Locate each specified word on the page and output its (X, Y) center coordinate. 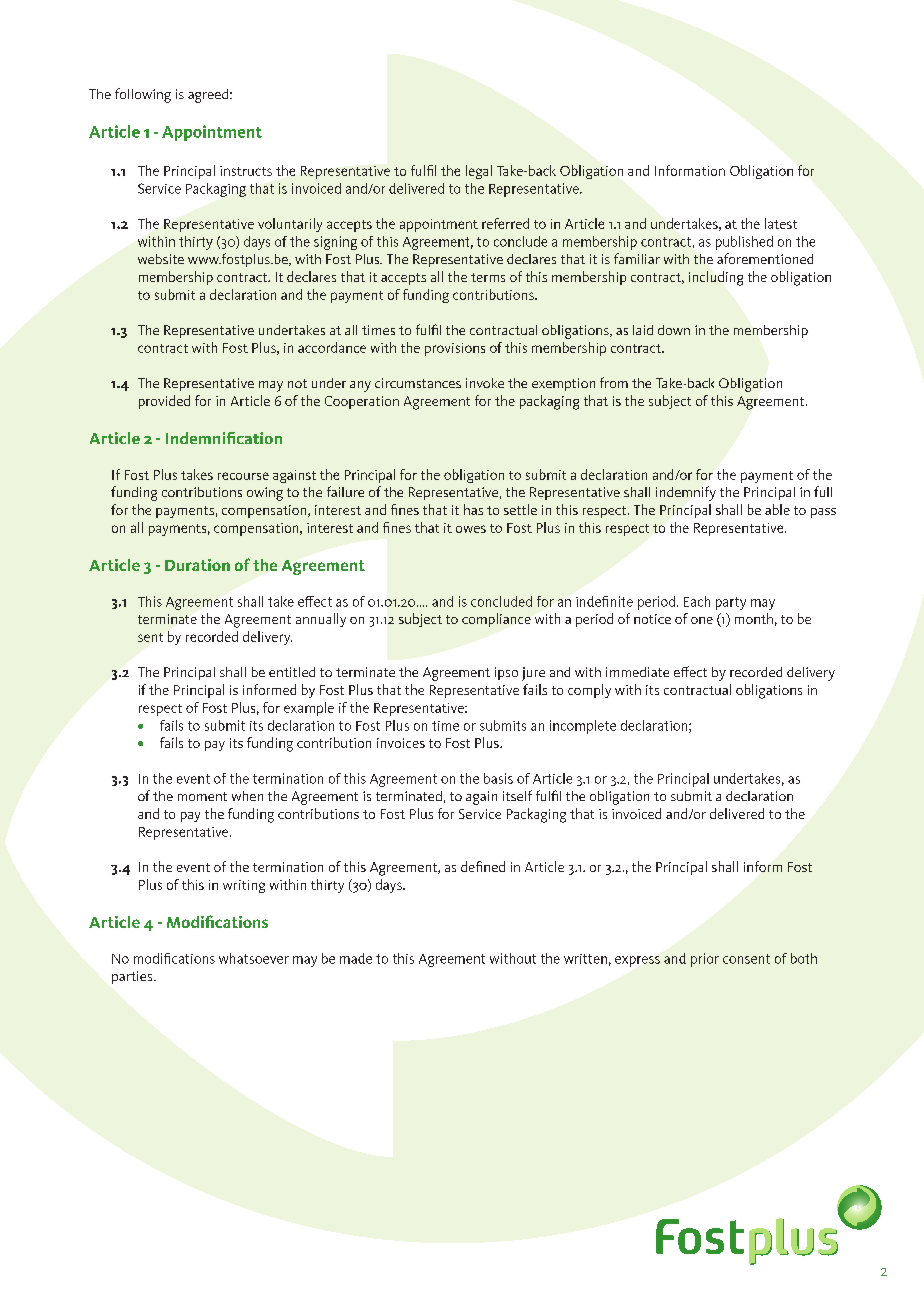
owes (471, 529)
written (585, 959)
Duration (197, 565)
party (731, 603)
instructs (246, 171)
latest (781, 223)
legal (479, 172)
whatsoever (254, 958)
